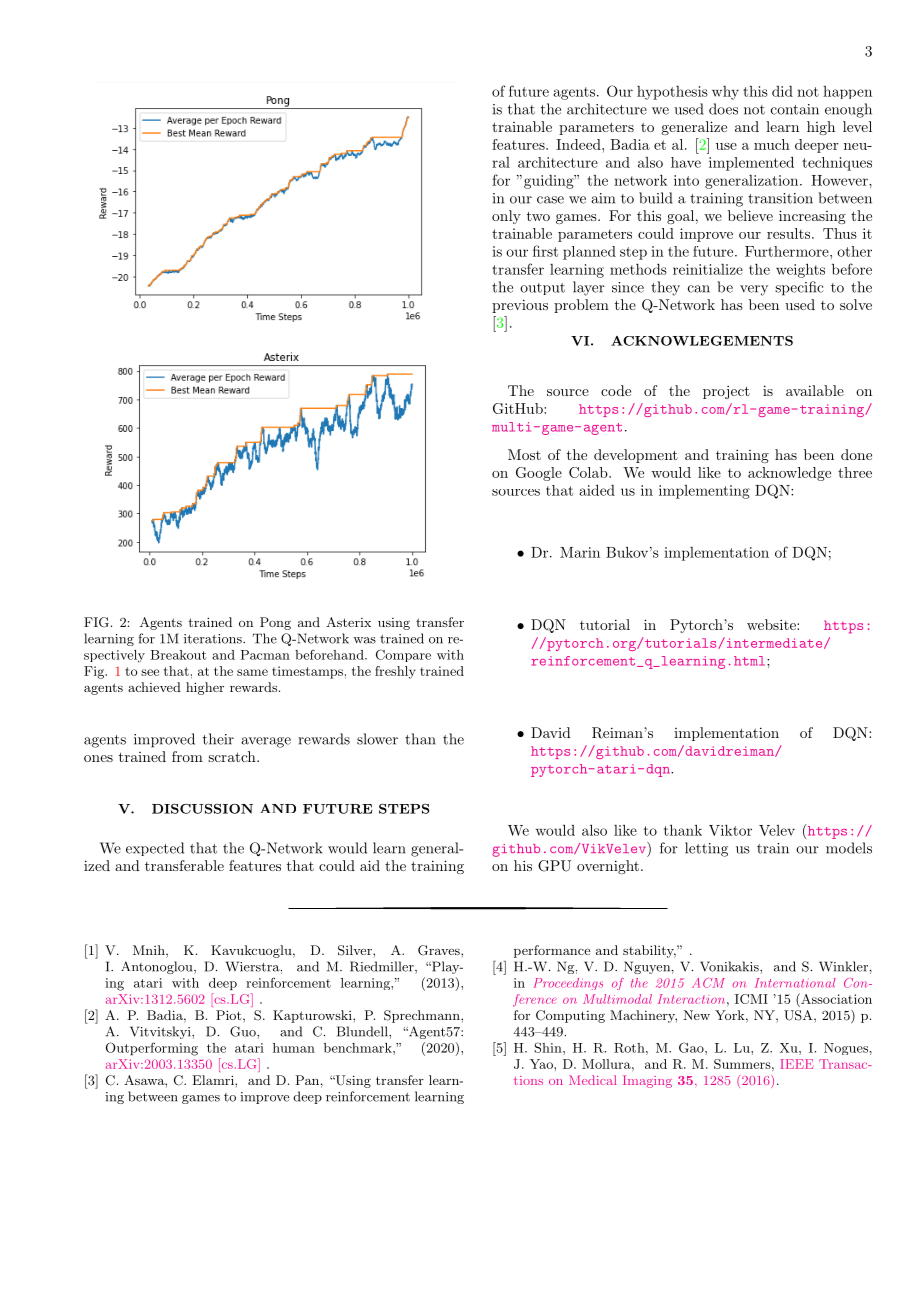 The width and height of the page is (924, 1308). Describe the element at coordinates (730, 830) in the page. I see `Viktor` at that location.
